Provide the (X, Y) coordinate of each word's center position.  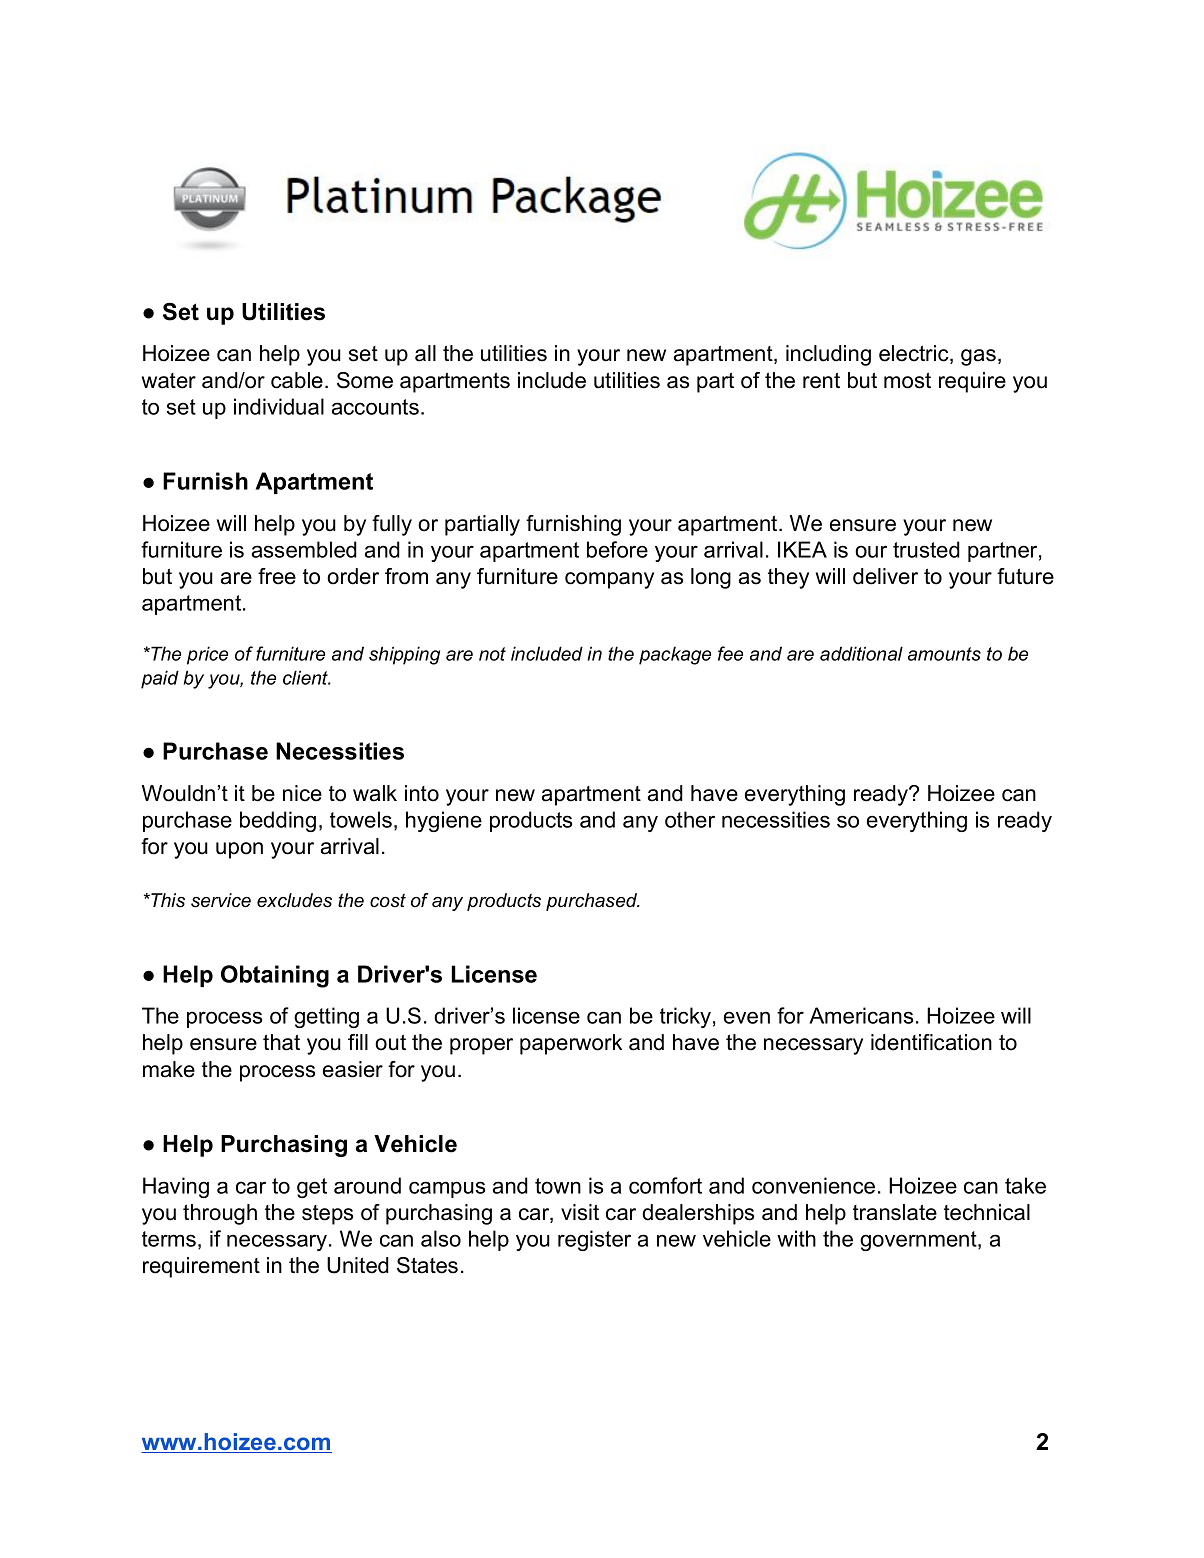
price (207, 655)
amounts (944, 654)
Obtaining (275, 976)
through (220, 1214)
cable (297, 380)
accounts (375, 407)
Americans (861, 1015)
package (675, 655)
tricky (685, 1017)
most (907, 380)
